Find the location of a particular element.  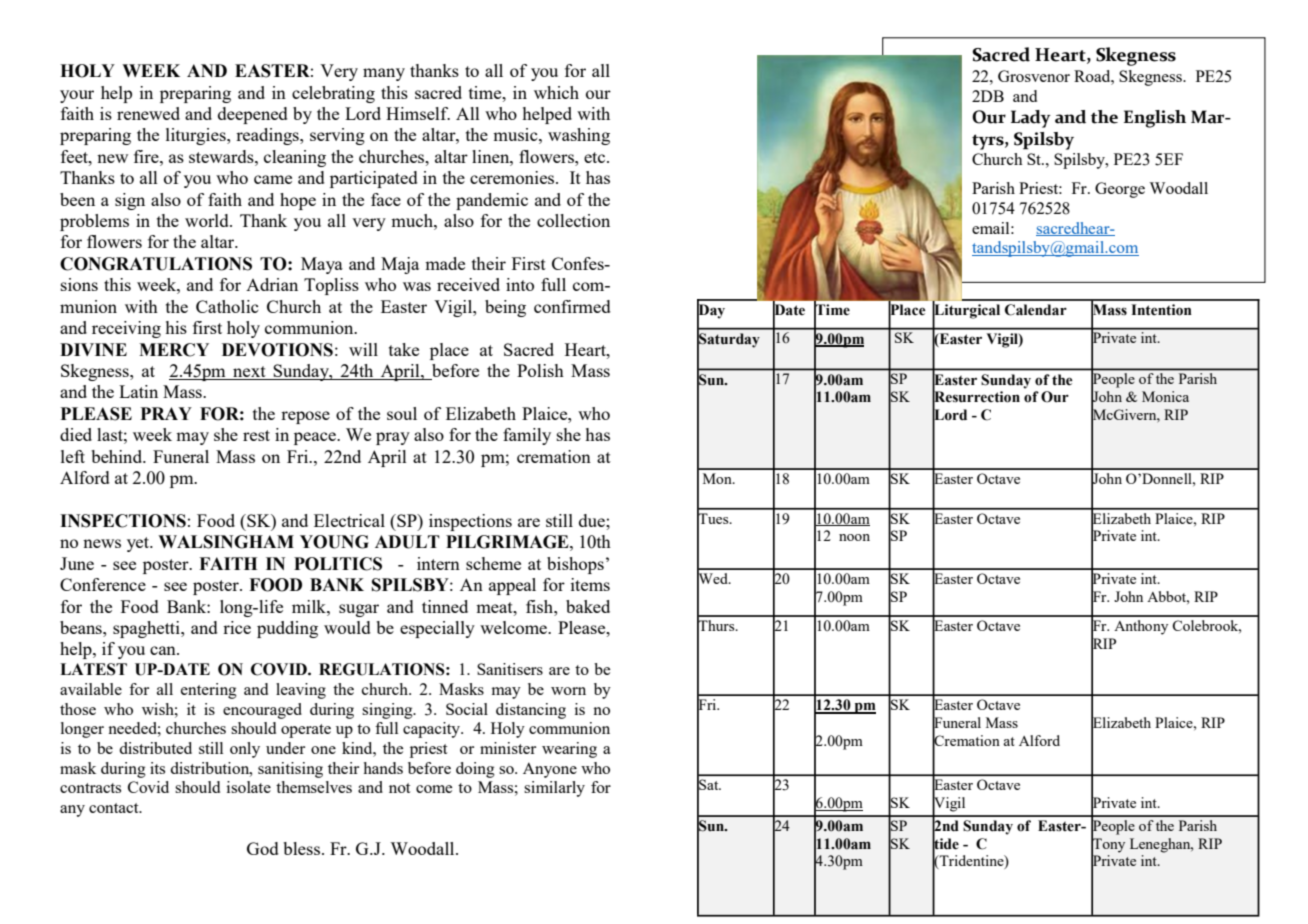

can is located at coordinates (164, 650).
